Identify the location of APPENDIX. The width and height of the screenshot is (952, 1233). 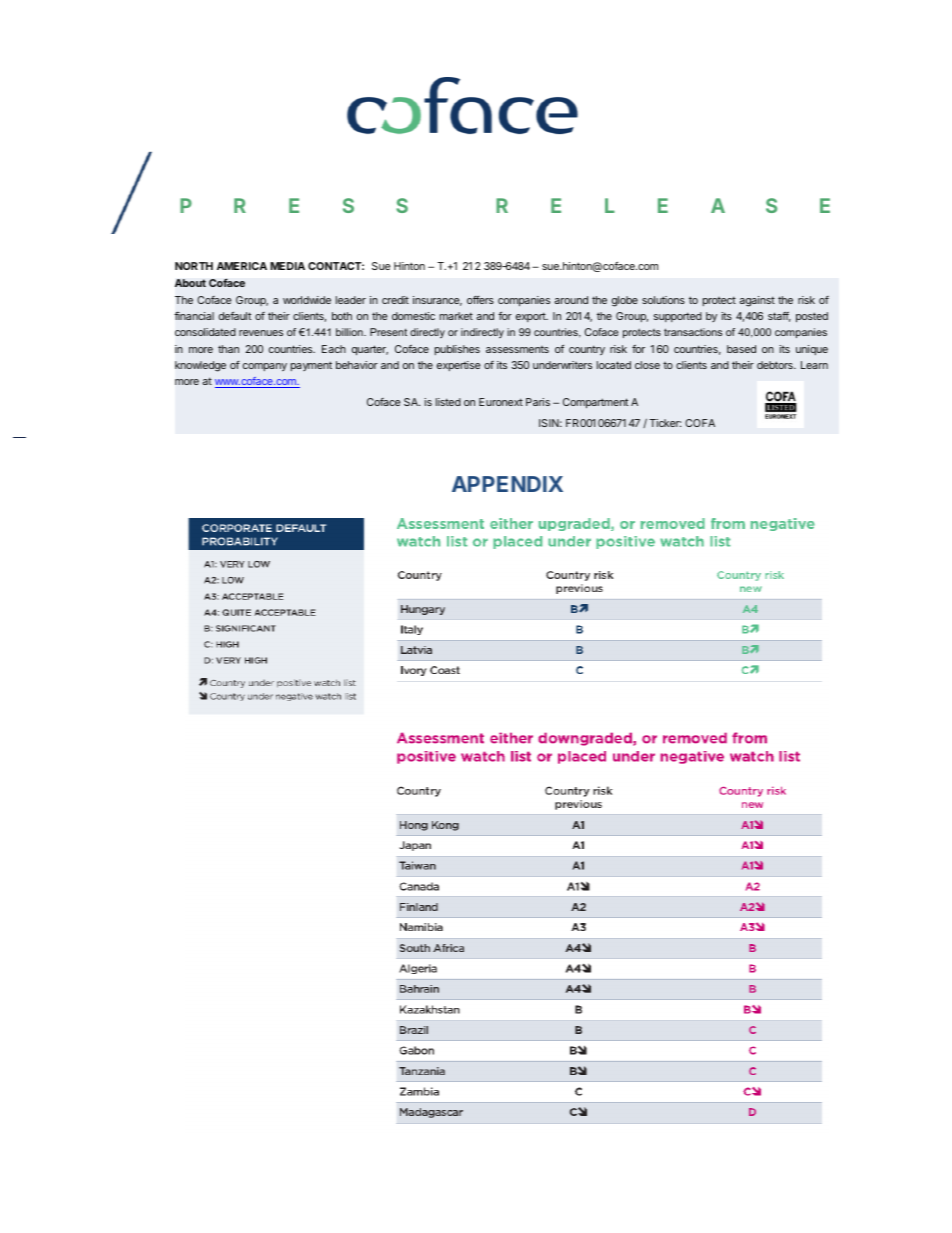
(507, 484).
